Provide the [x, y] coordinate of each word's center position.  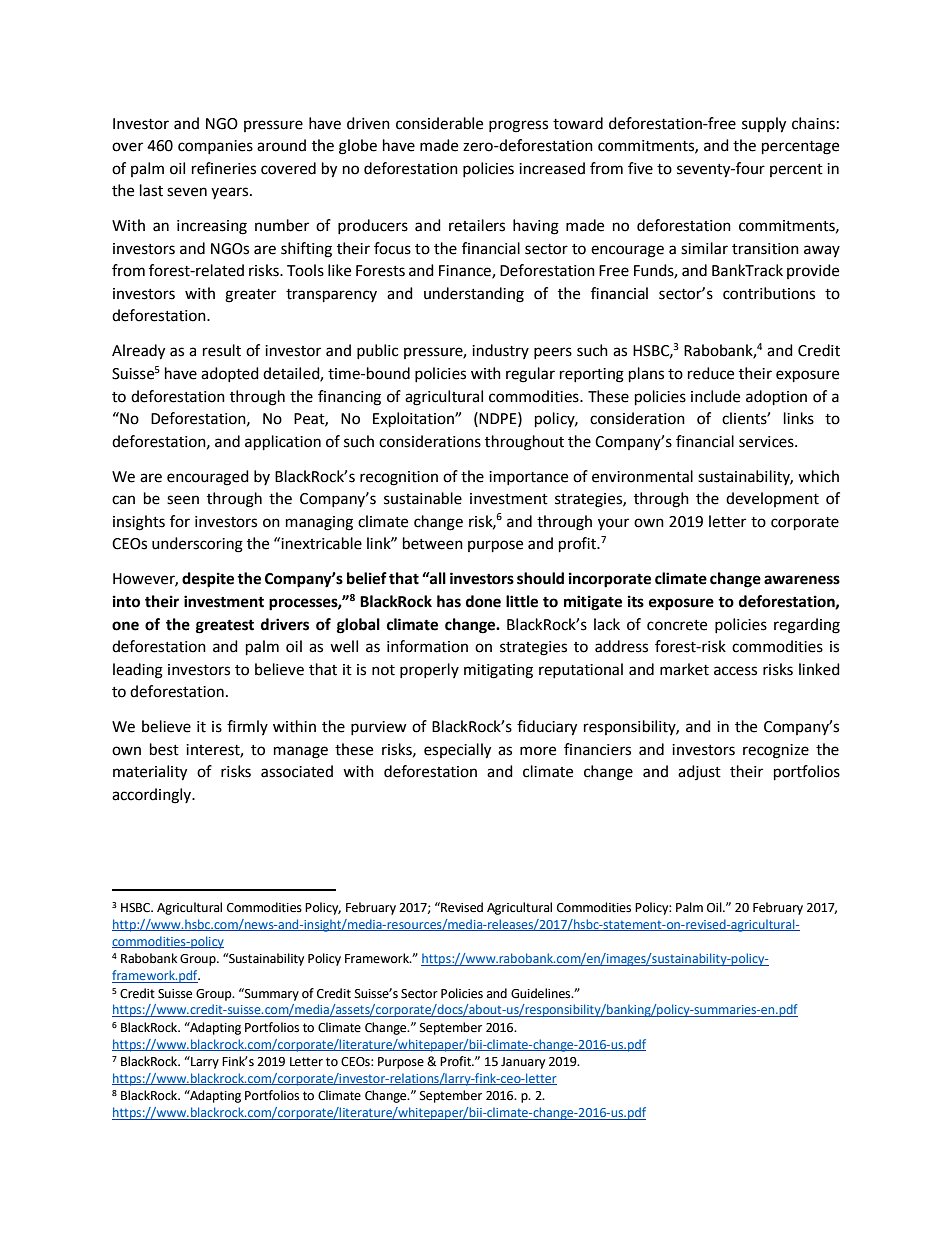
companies [215, 147]
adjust [699, 772]
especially [457, 751]
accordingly [153, 796]
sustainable [423, 498]
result [222, 350]
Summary [271, 994]
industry [500, 351]
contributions [769, 293]
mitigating [498, 671]
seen [183, 500]
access [735, 671]
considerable [439, 123]
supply [764, 125]
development [772, 499]
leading [138, 671]
